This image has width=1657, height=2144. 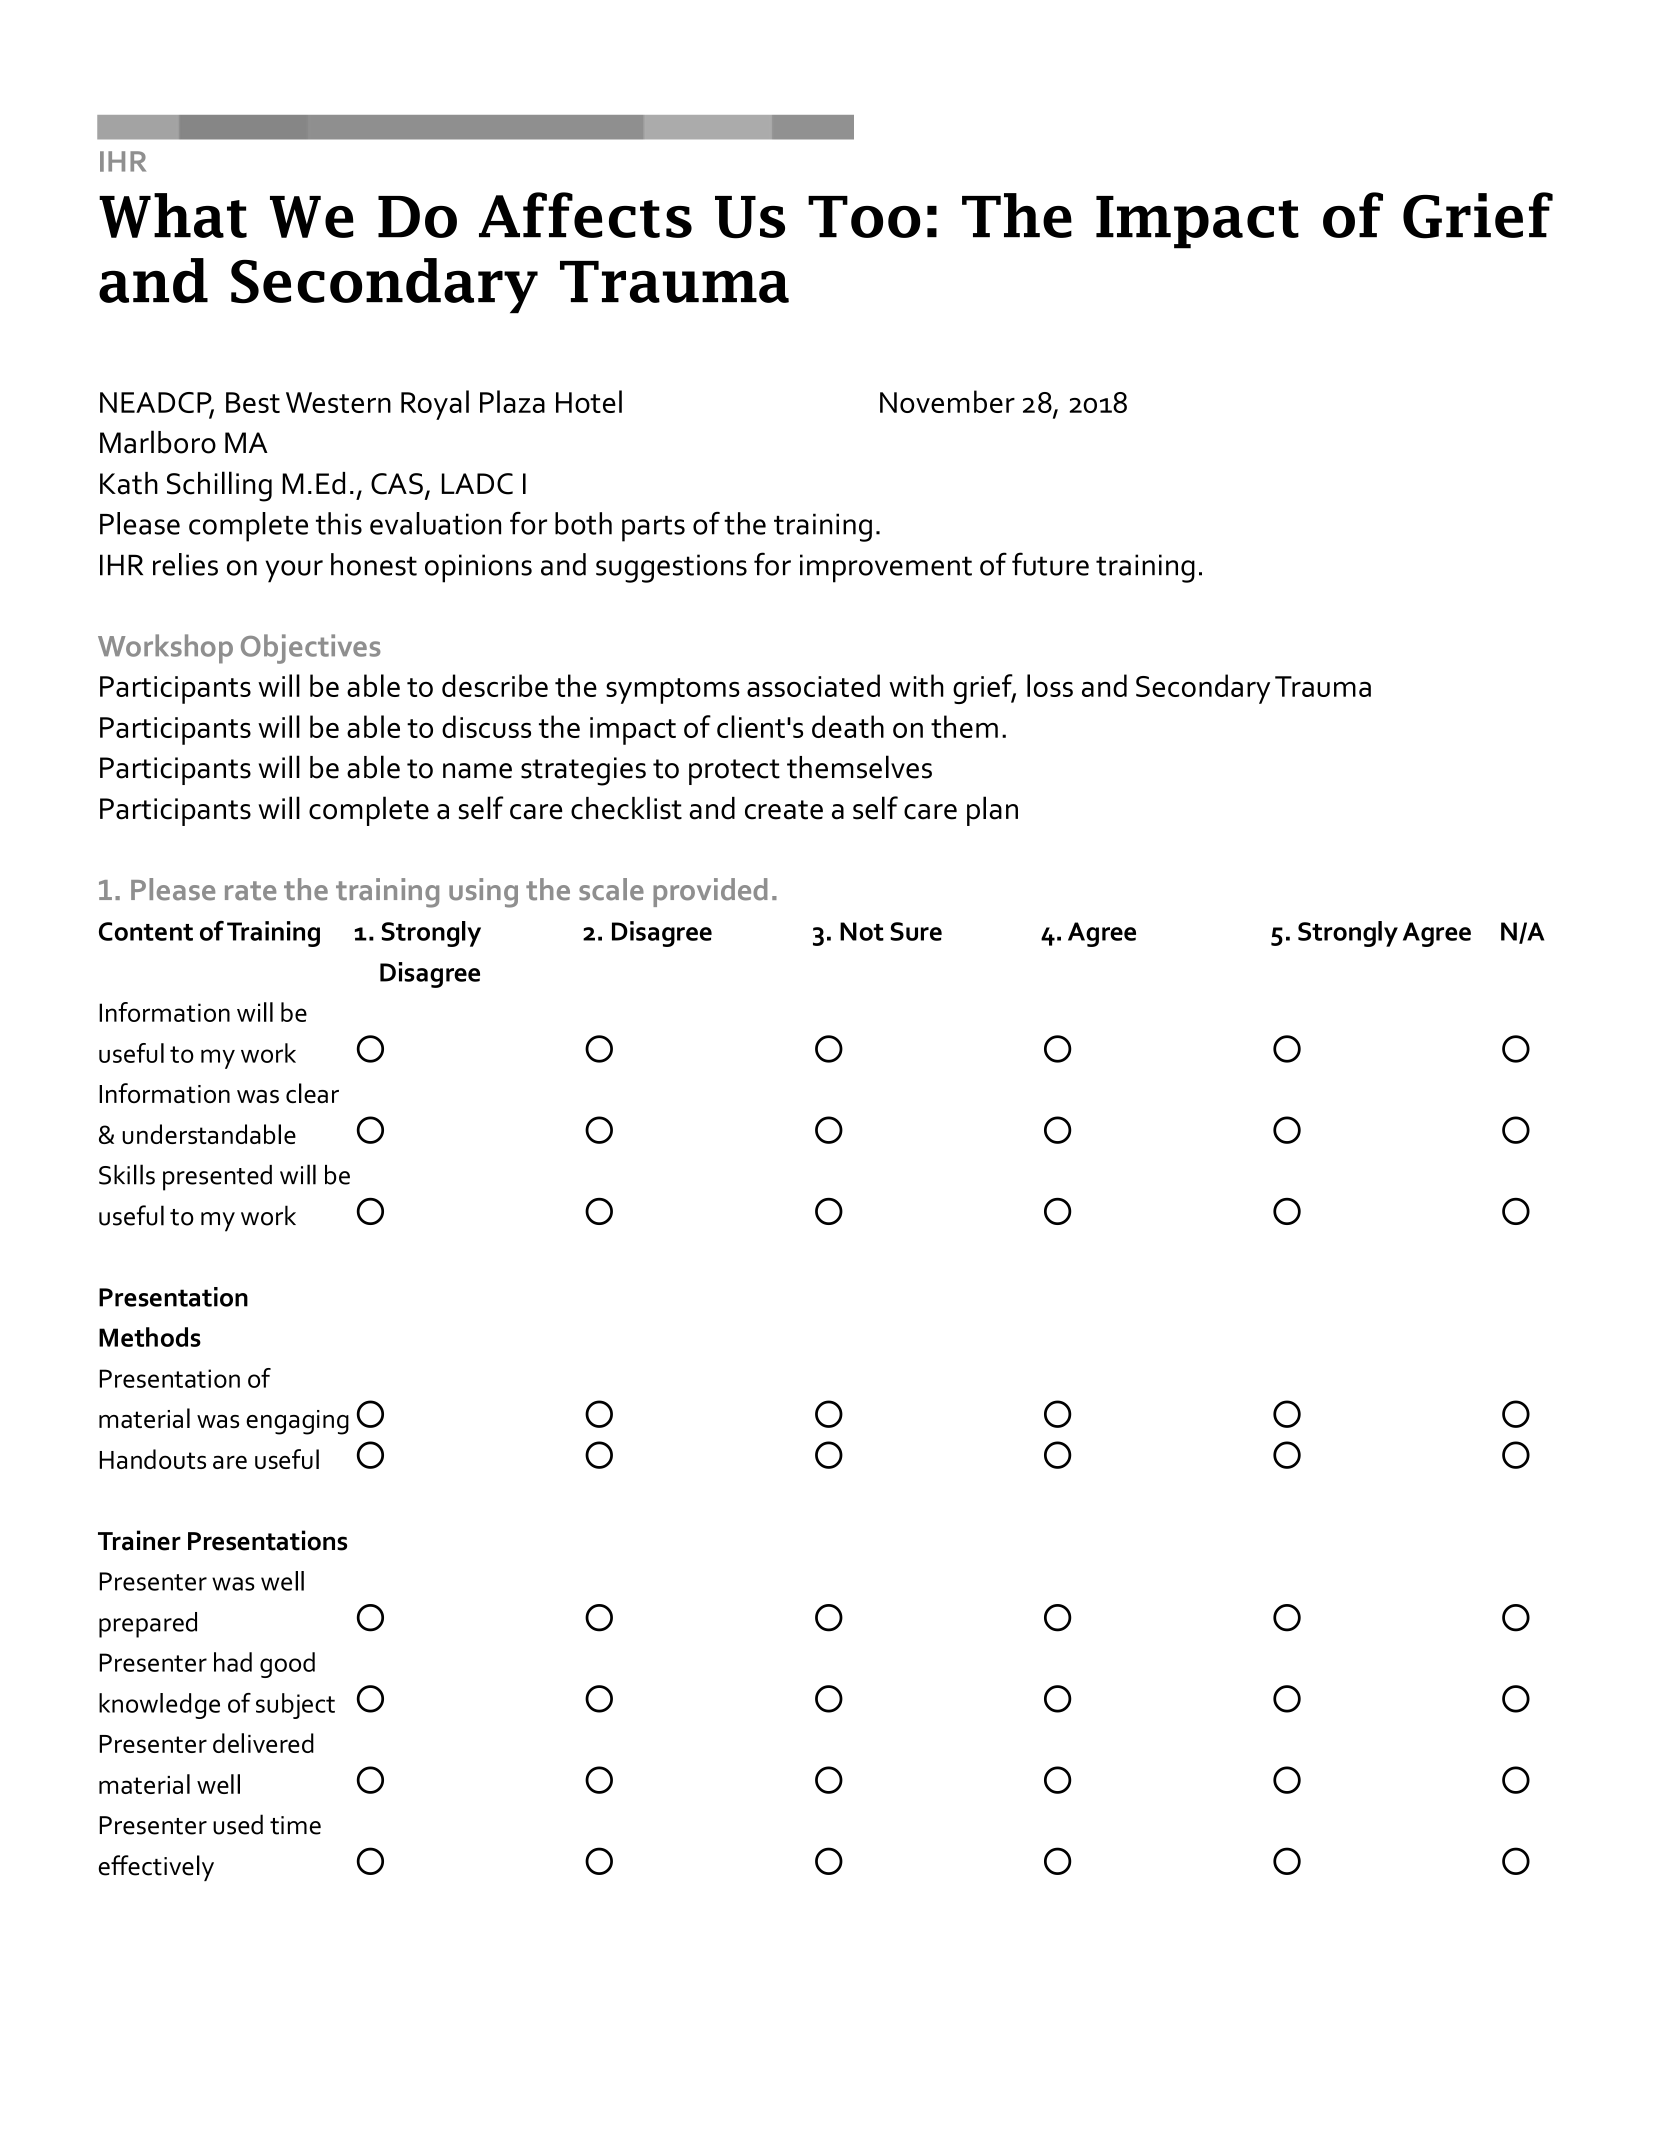 I want to click on Sure, so click(x=916, y=931).
